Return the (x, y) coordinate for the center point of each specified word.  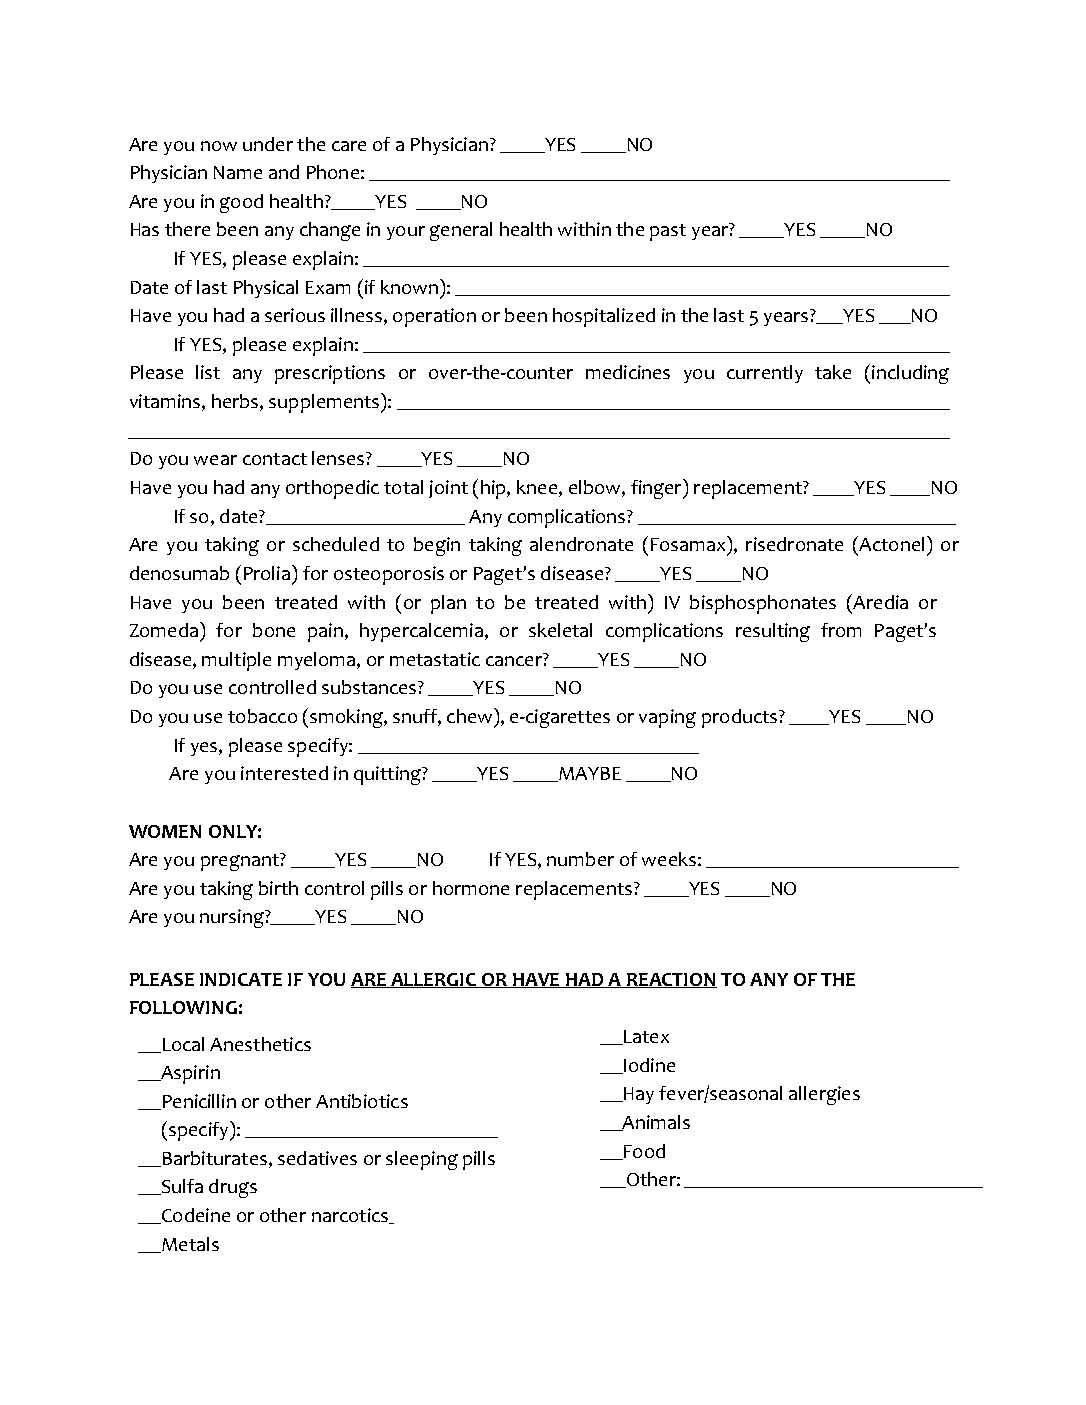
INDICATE (241, 979)
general (461, 231)
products (741, 718)
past (668, 232)
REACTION (671, 980)
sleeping (422, 1160)
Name (238, 172)
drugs (233, 1188)
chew (471, 715)
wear (215, 460)
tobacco (262, 716)
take (833, 372)
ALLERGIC (433, 980)
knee (538, 488)
